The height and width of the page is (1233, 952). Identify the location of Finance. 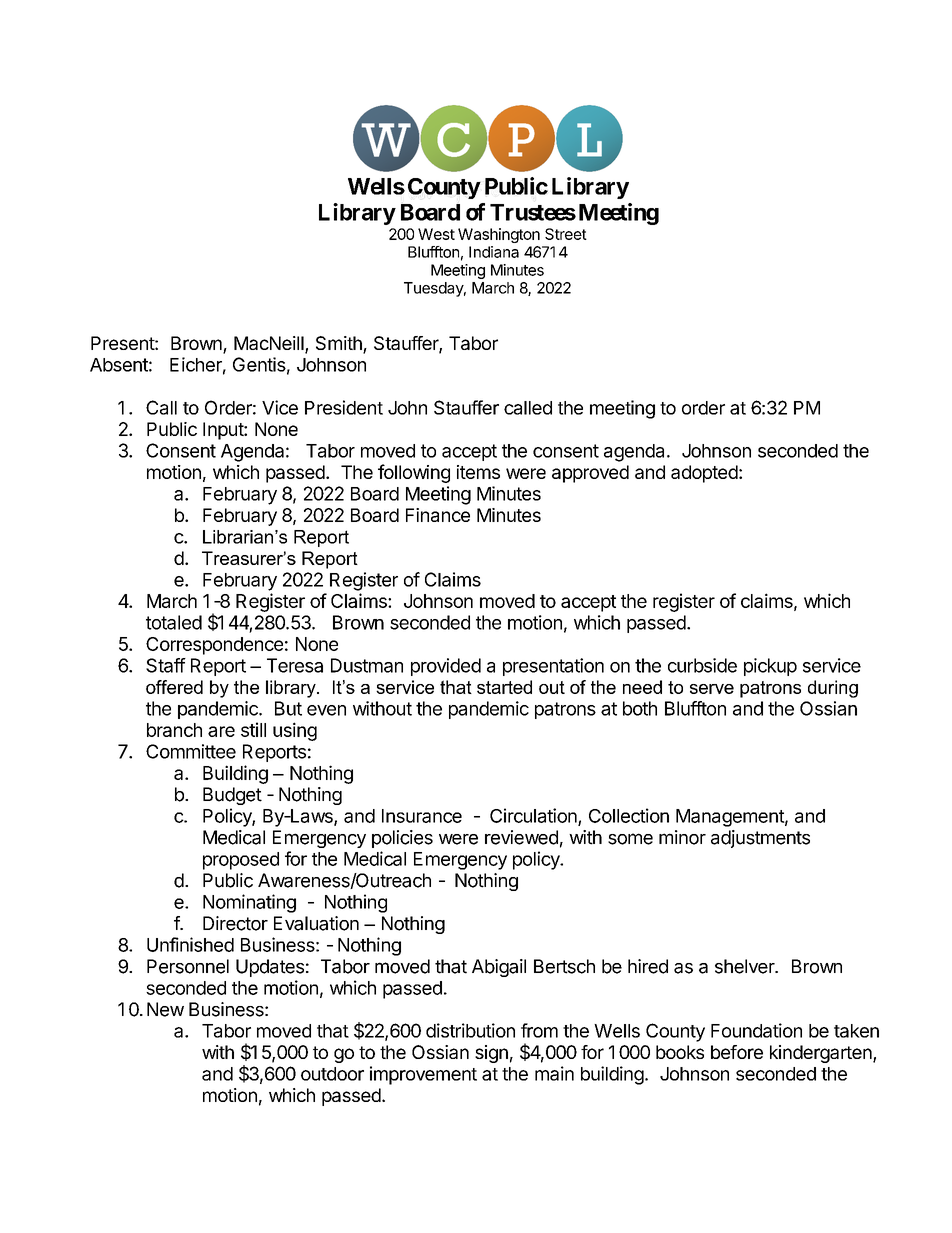
(438, 515).
